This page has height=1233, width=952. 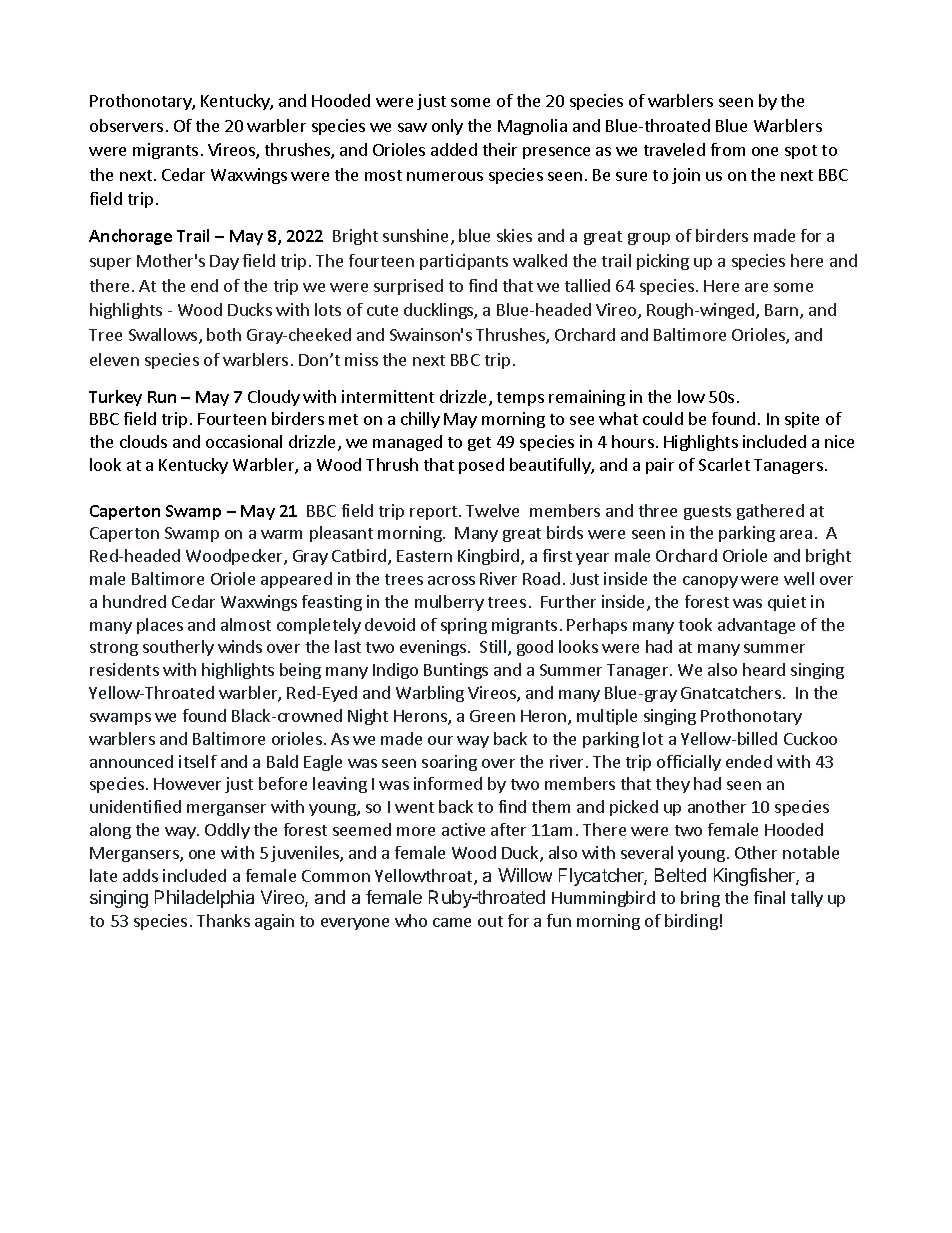 I want to click on observers, so click(x=126, y=125).
